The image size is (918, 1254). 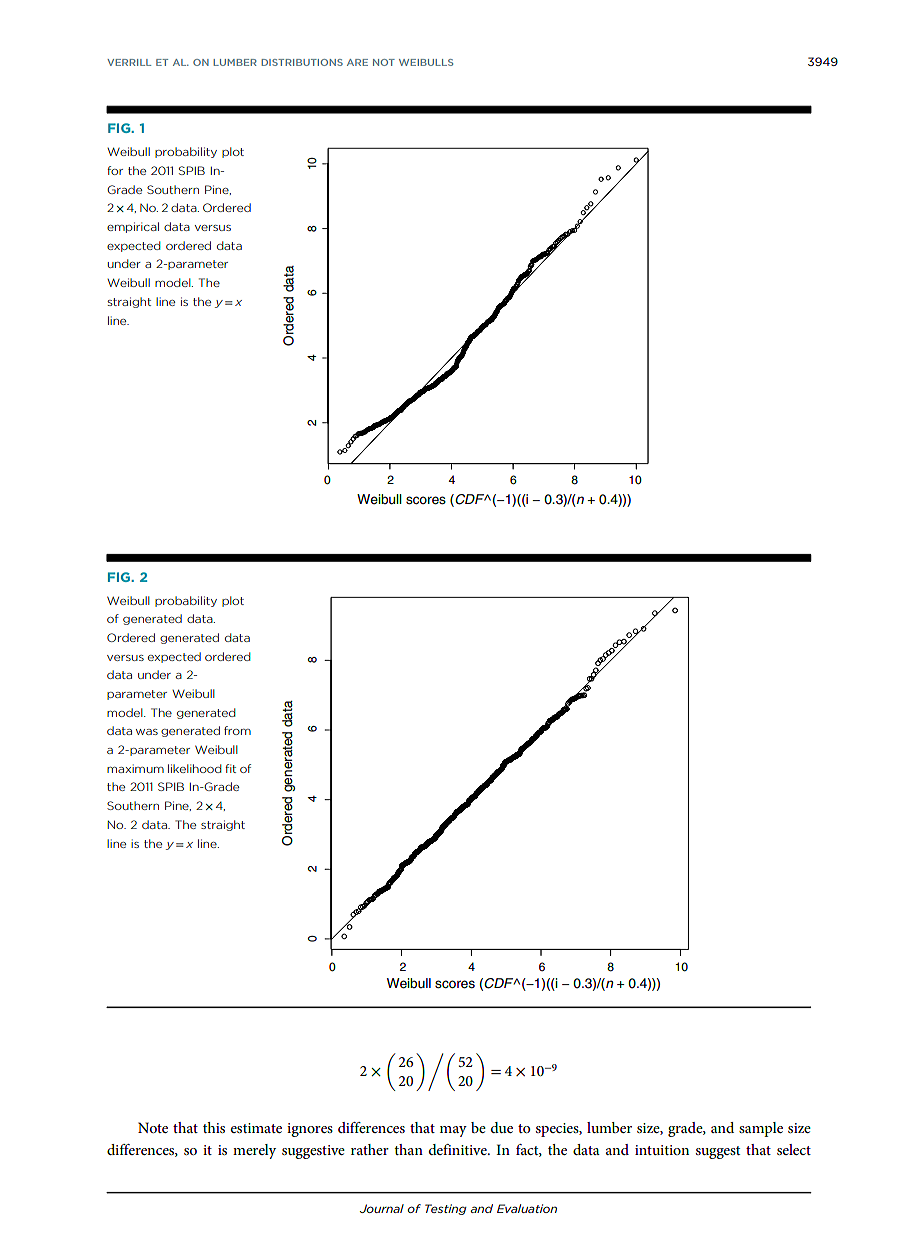 I want to click on empirical, so click(x=133, y=227).
